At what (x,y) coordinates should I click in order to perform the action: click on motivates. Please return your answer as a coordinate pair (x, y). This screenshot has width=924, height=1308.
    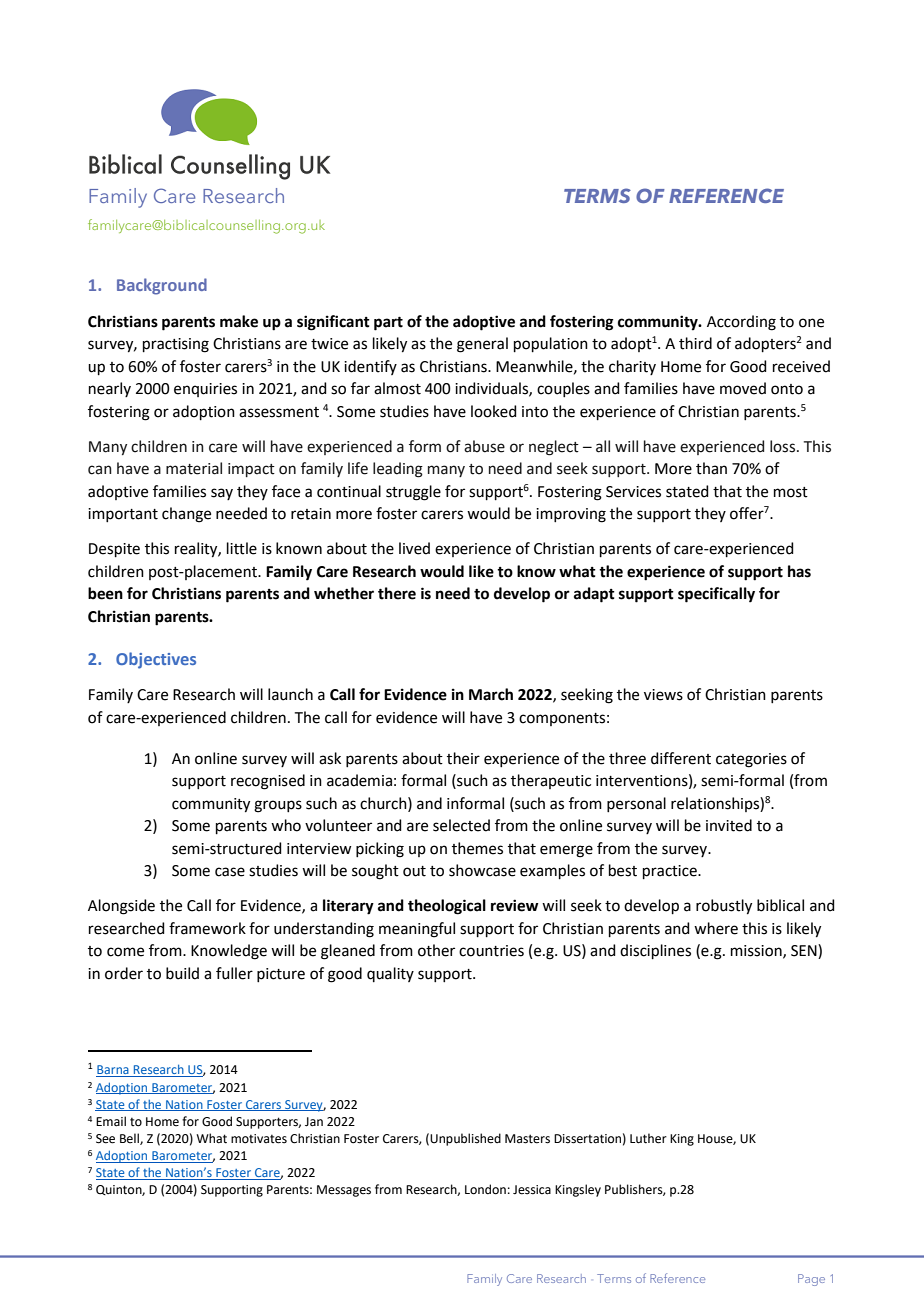
    Looking at the image, I should click on (259, 1139).
